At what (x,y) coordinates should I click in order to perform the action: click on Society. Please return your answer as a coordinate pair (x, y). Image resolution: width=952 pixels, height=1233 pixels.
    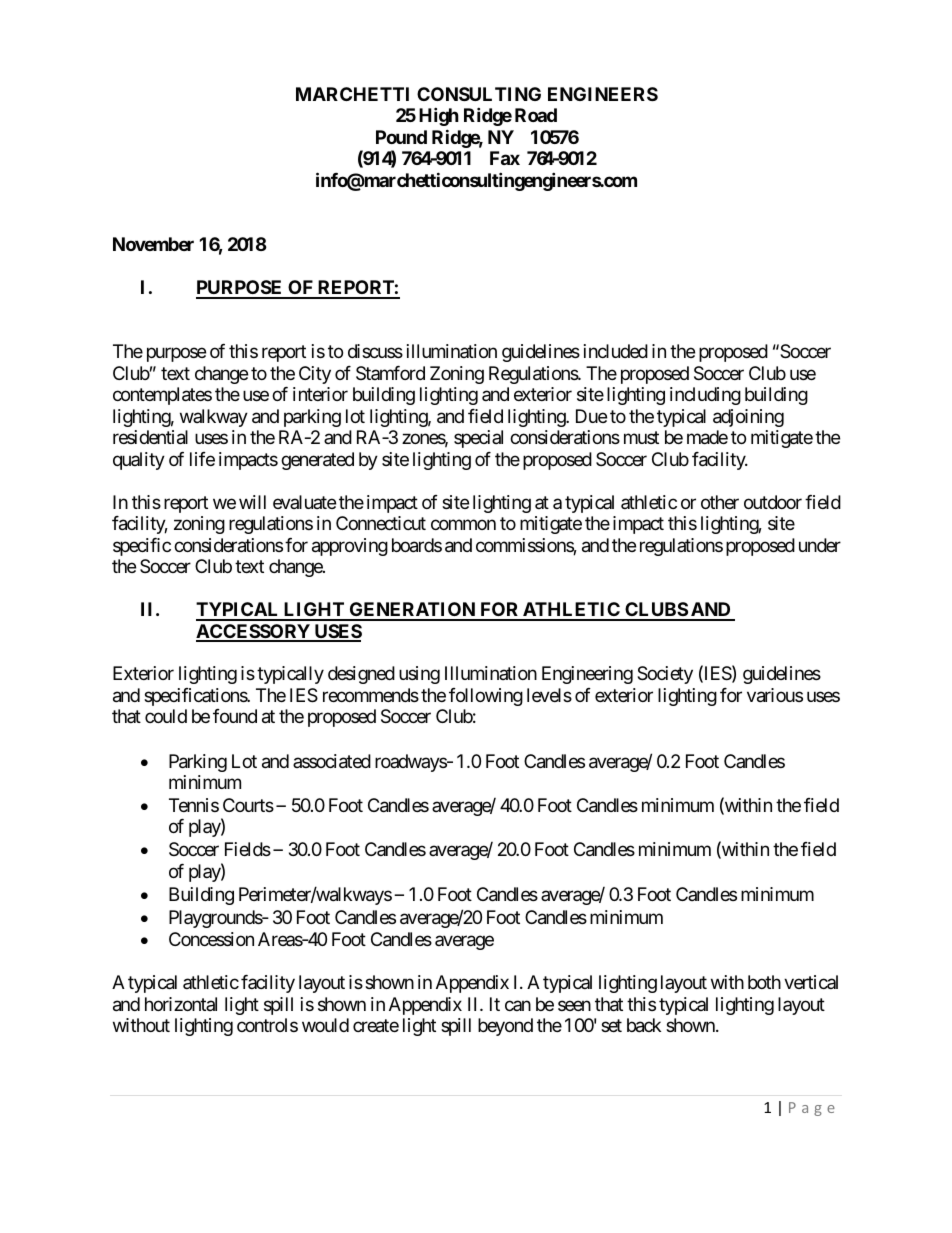
    Looking at the image, I should click on (665, 675).
